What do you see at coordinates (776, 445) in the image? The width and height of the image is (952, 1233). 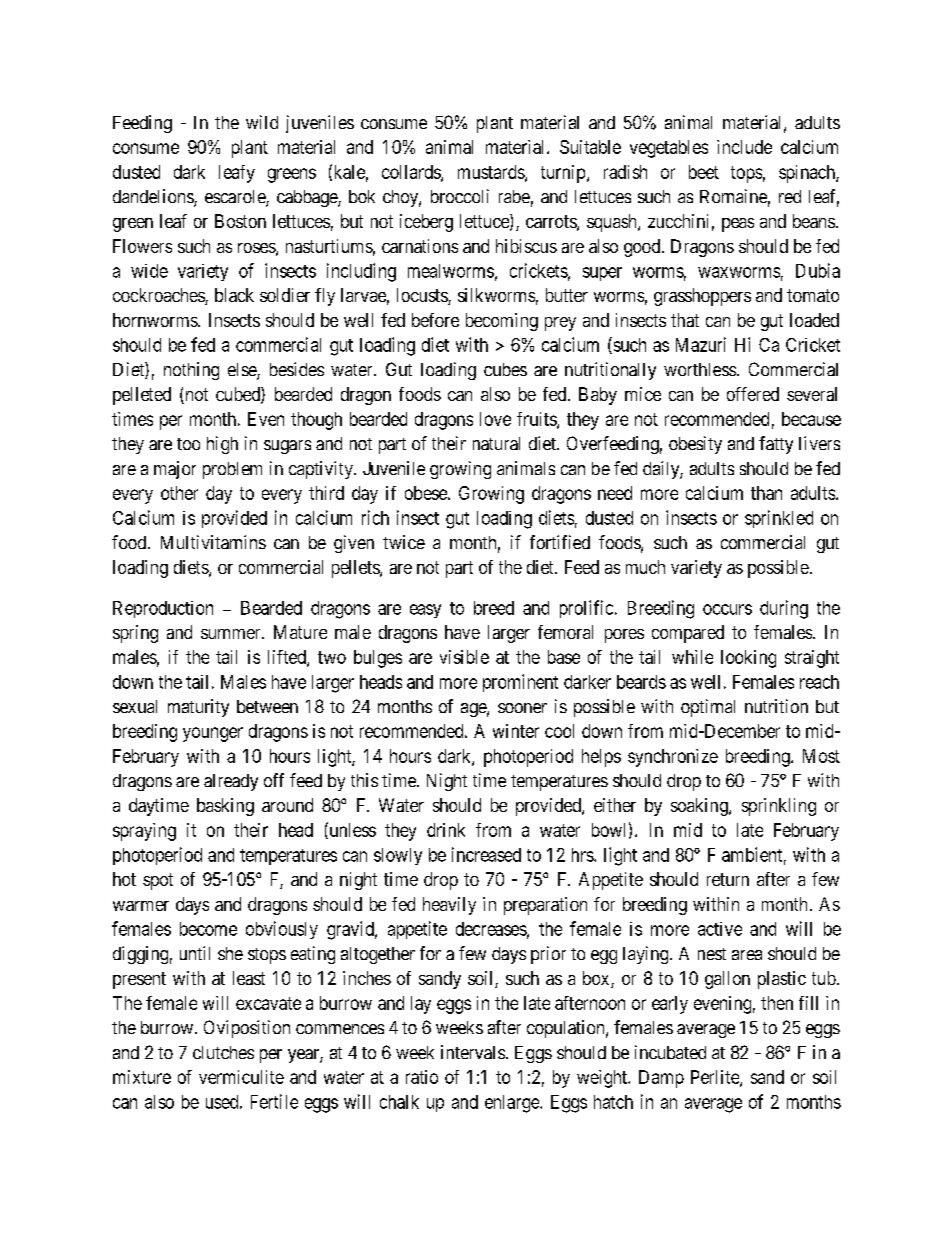 I see `fatty` at bounding box center [776, 445].
